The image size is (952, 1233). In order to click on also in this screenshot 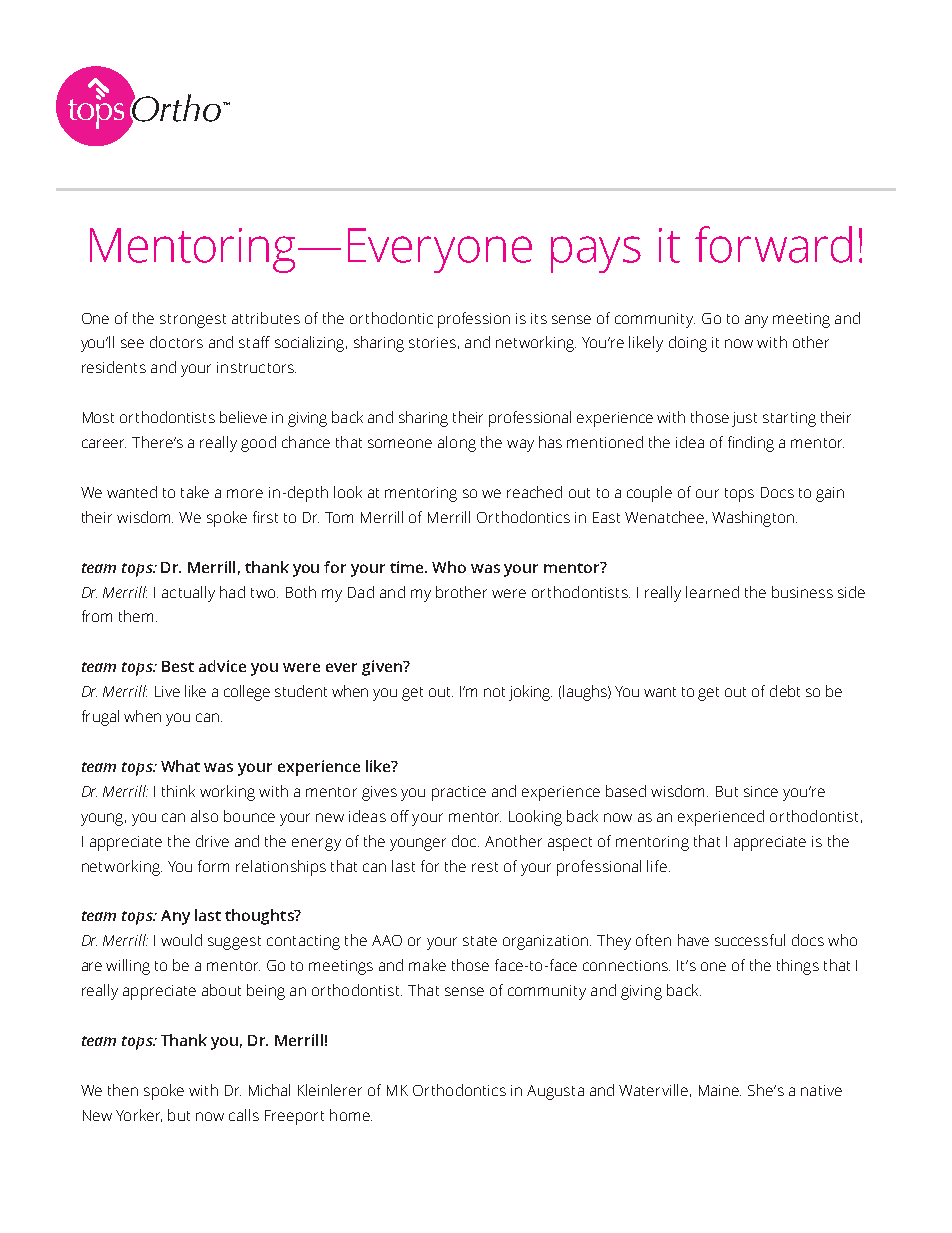, I will do `click(204, 816)`.
